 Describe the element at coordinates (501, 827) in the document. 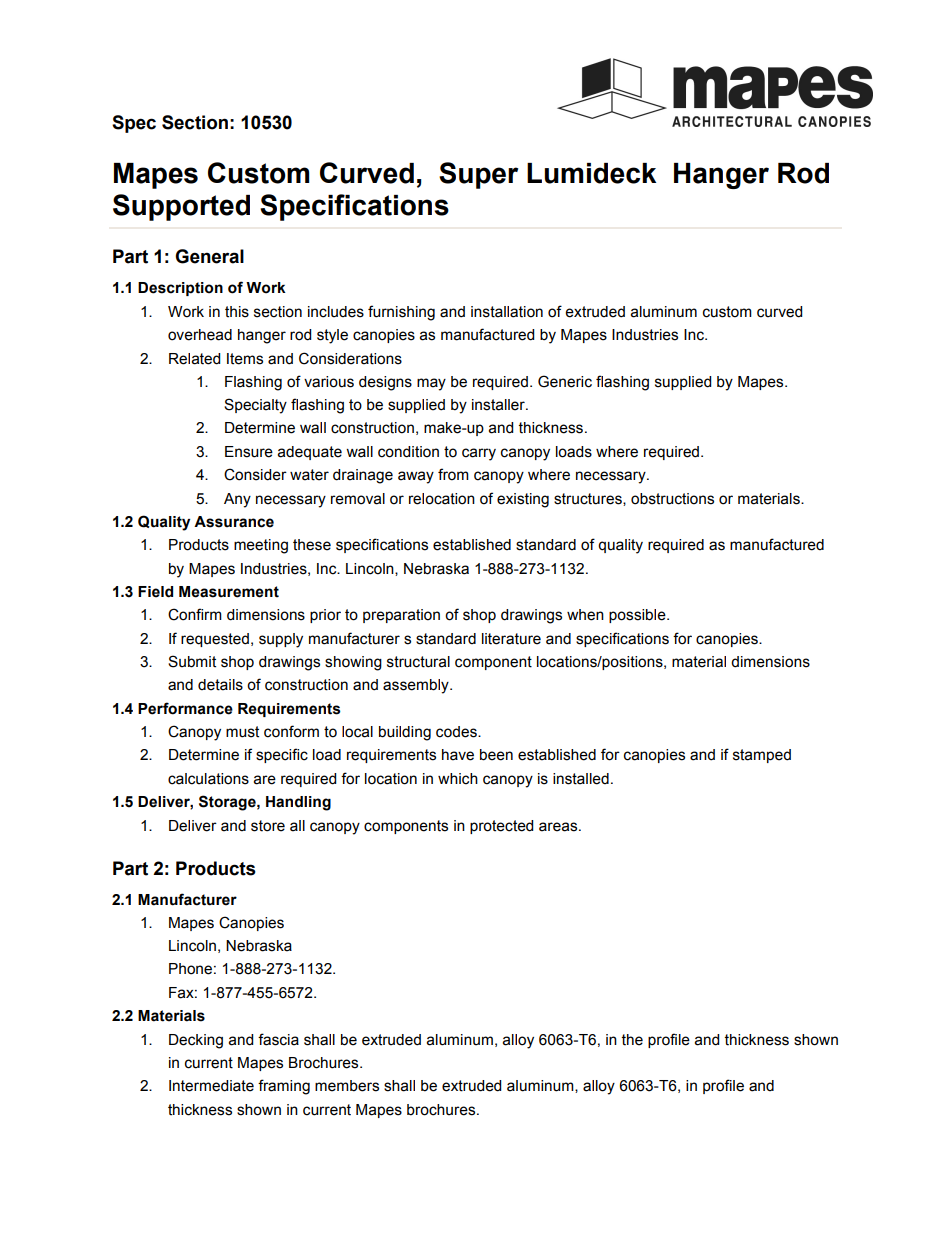

I see `protected` at that location.
